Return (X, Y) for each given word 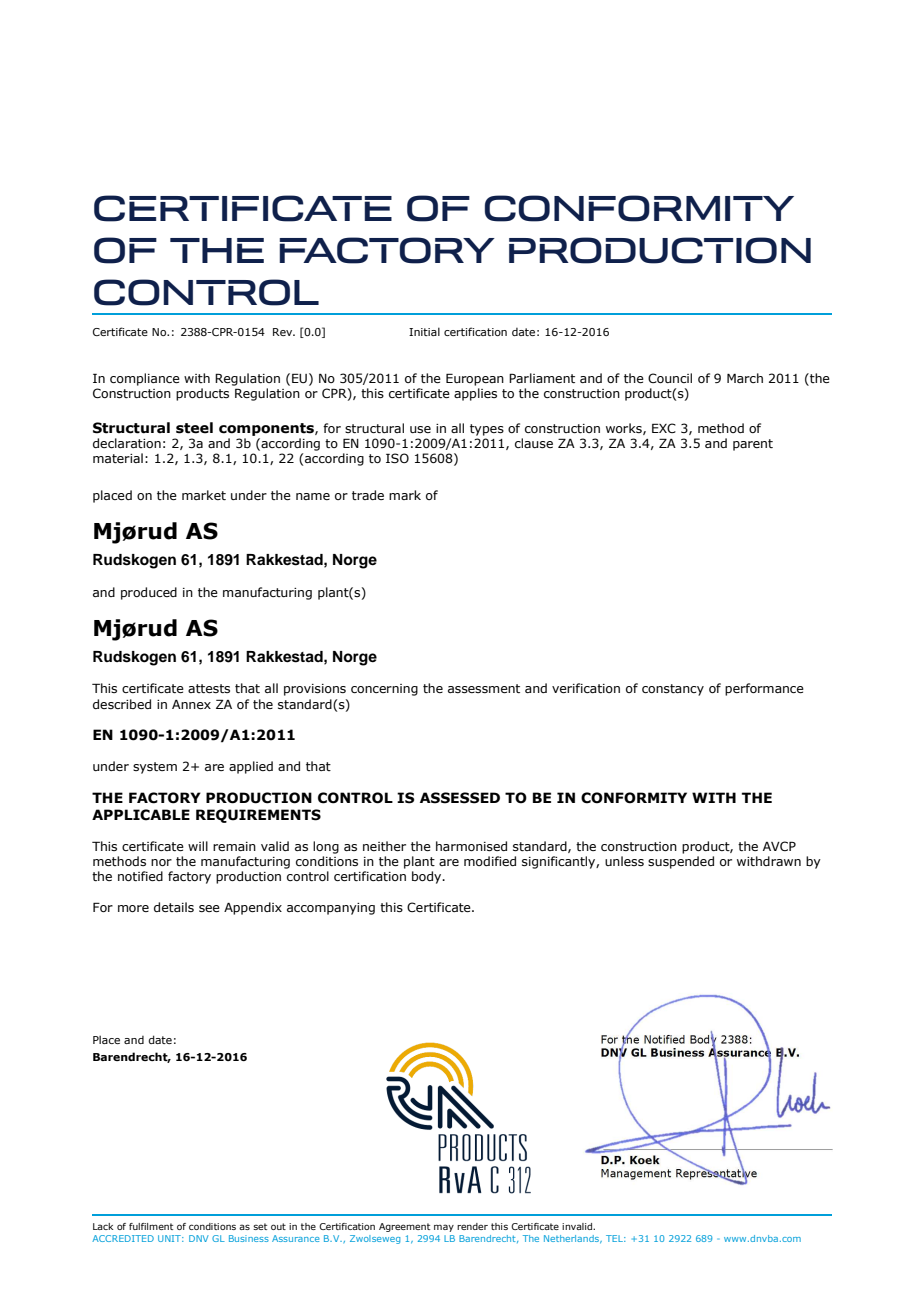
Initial (424, 331)
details (174, 907)
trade (368, 495)
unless (624, 861)
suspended (681, 862)
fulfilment (151, 1226)
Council (670, 378)
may (444, 1228)
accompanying (331, 909)
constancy (673, 690)
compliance (145, 379)
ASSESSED (460, 798)
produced (149, 593)
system (155, 768)
